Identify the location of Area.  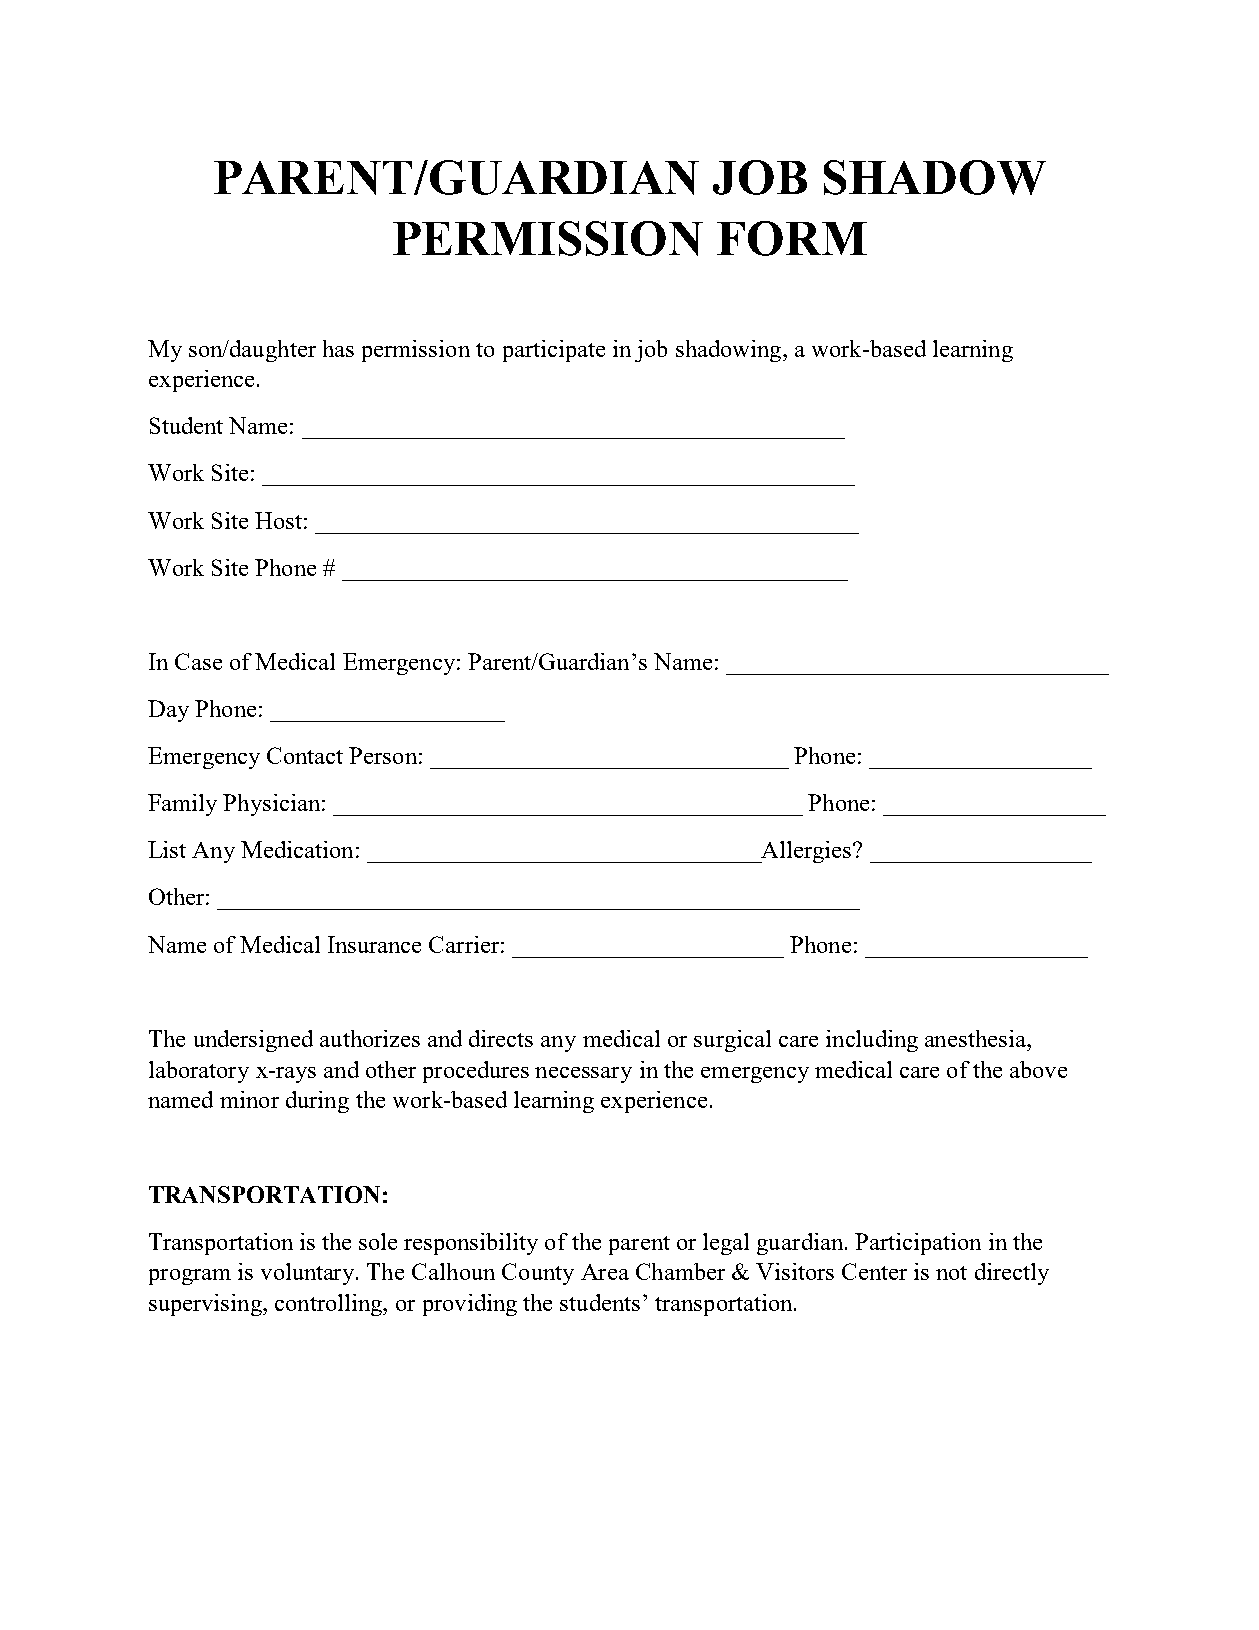
(605, 1272).
